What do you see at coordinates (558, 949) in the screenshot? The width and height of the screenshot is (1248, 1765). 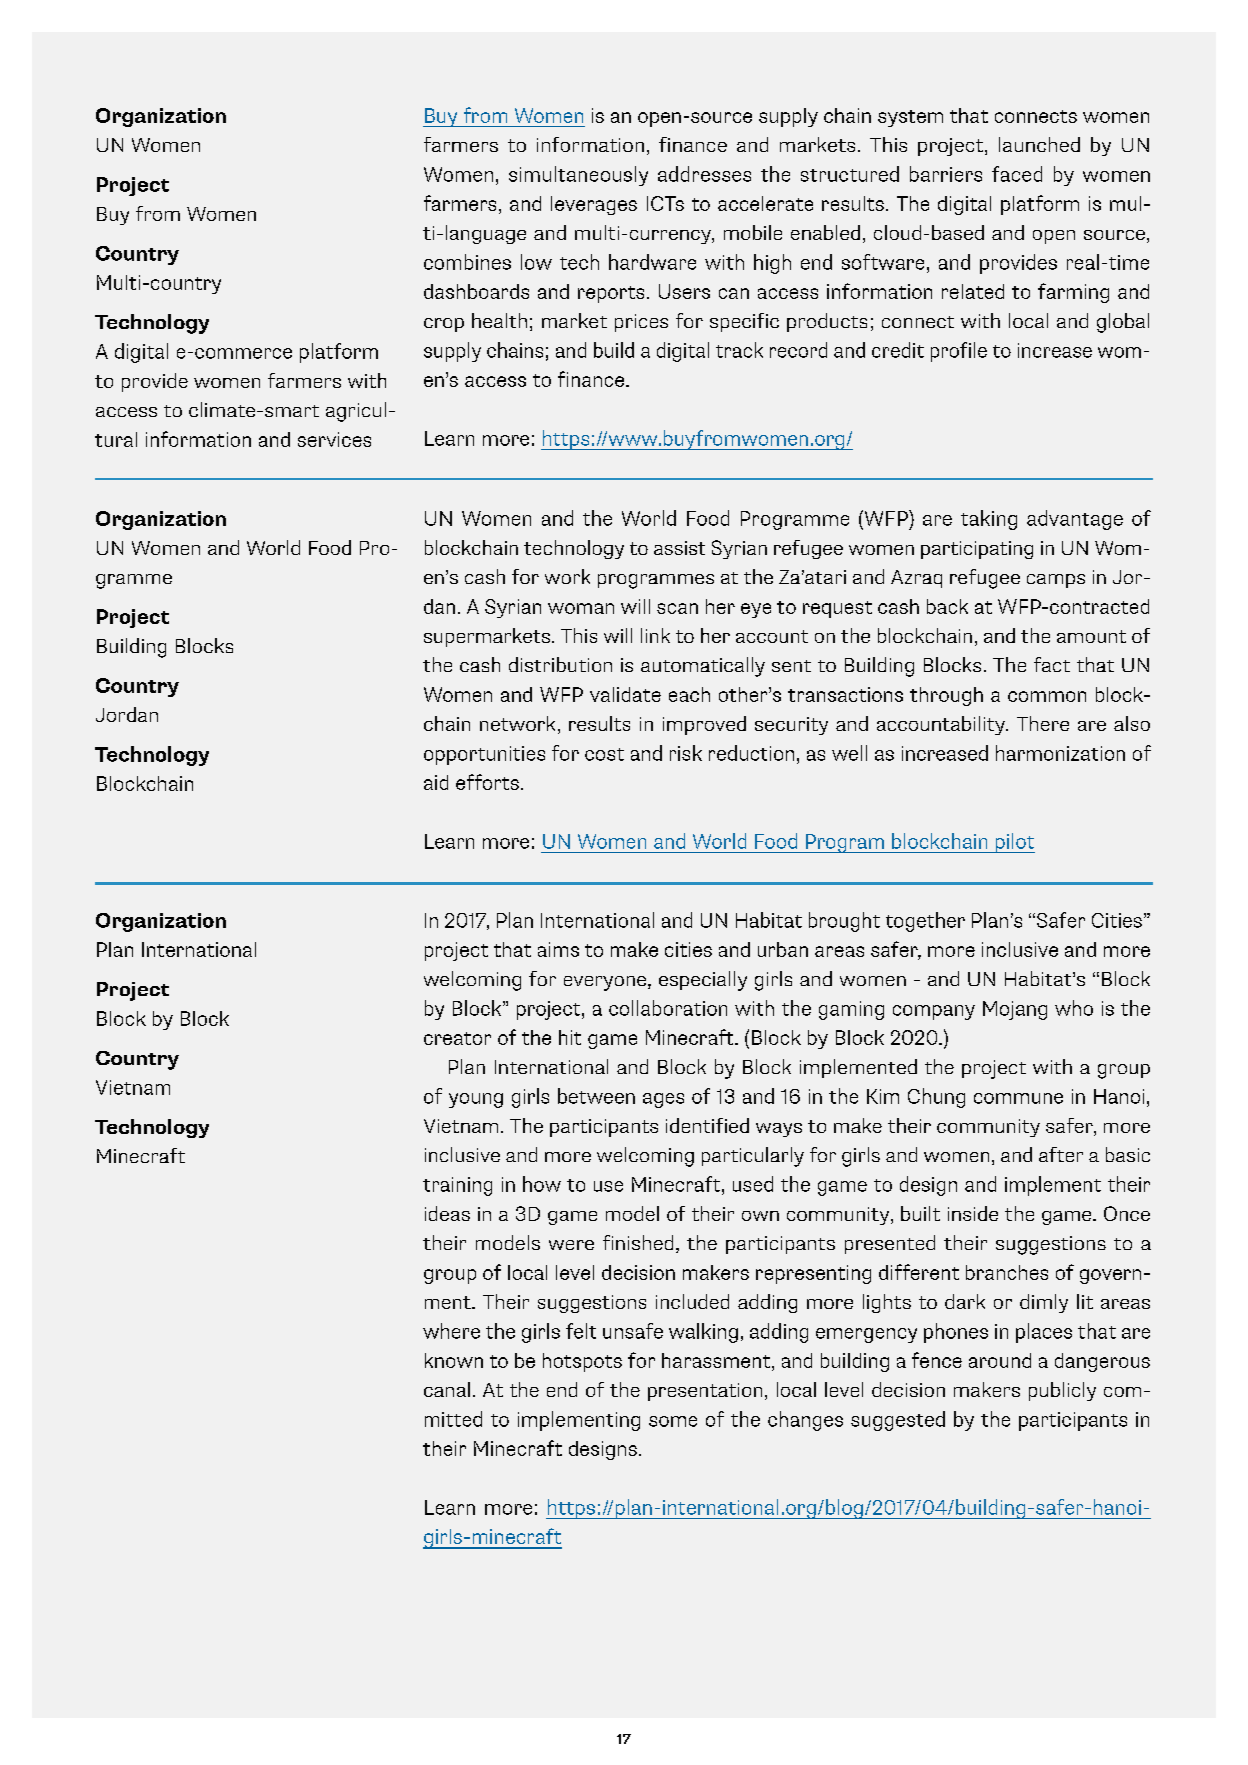 I see `aims` at bounding box center [558, 949].
